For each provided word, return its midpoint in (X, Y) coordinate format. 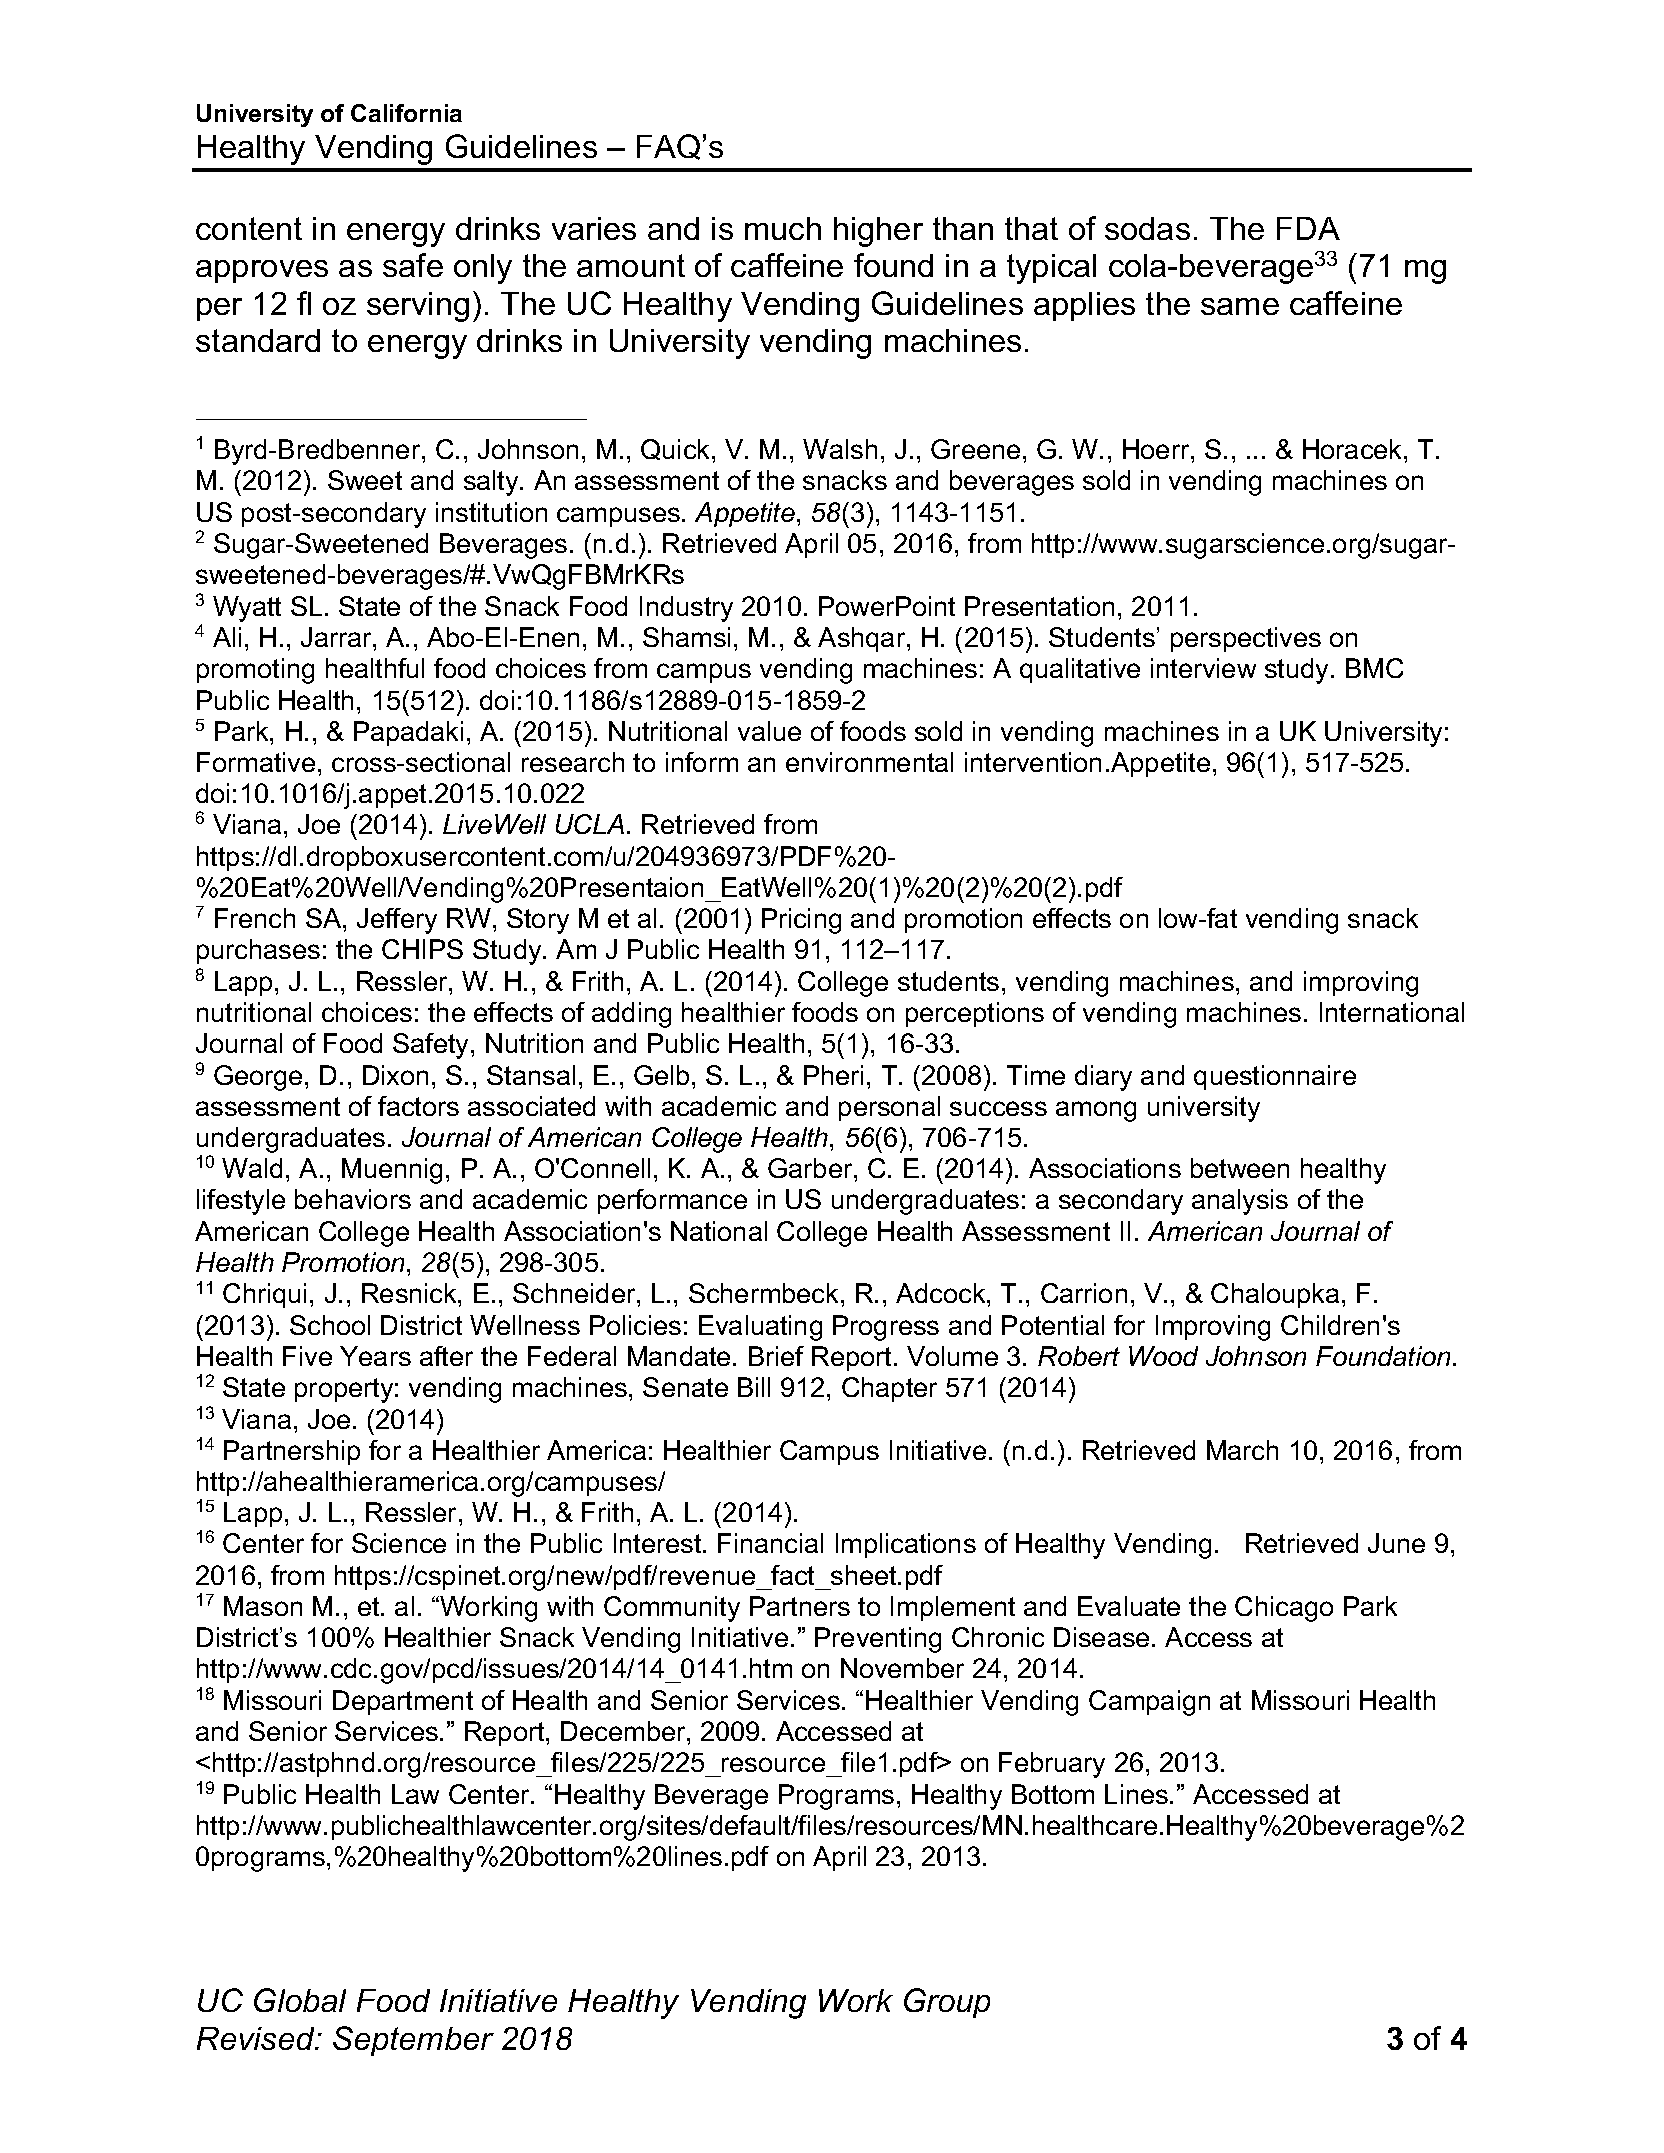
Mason (263, 1606)
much (783, 228)
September (413, 2041)
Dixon (395, 1075)
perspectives (1246, 639)
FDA (1308, 228)
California (406, 113)
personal (889, 1108)
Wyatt (247, 609)
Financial (770, 1543)
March (1242, 1450)
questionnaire (1275, 1077)
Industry (686, 609)
